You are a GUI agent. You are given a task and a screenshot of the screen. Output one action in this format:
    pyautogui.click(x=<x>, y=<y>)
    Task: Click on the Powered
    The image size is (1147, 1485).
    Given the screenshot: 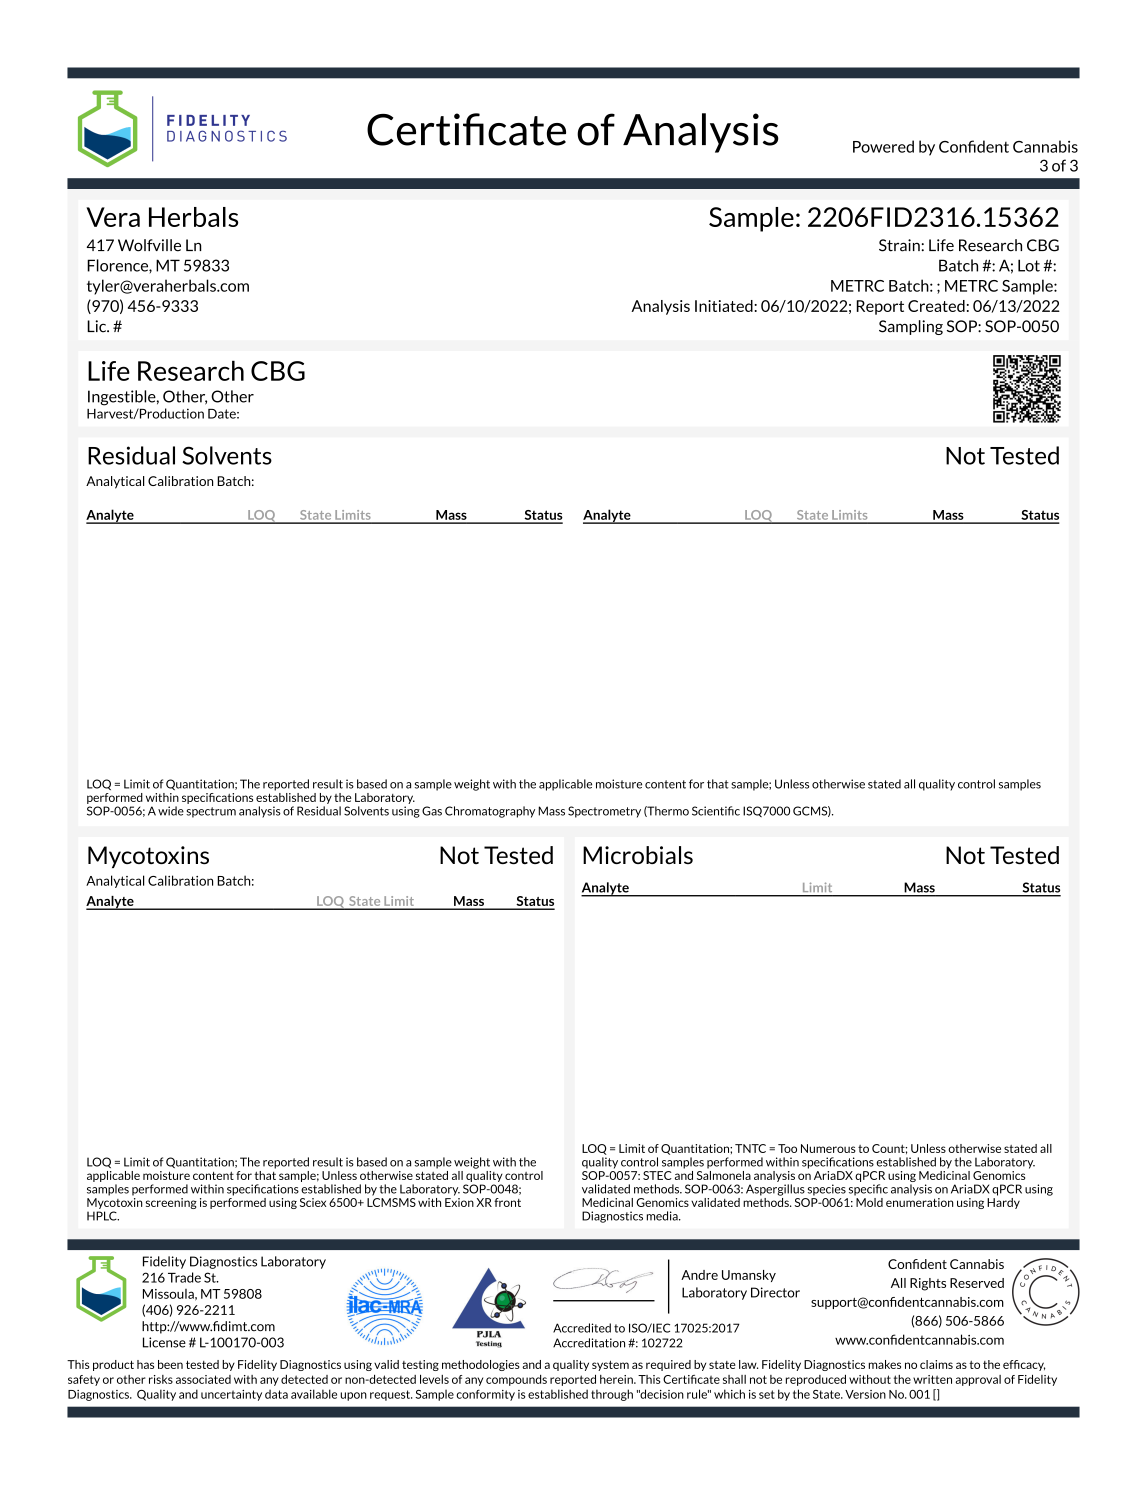 What is the action you would take?
    pyautogui.click(x=883, y=146)
